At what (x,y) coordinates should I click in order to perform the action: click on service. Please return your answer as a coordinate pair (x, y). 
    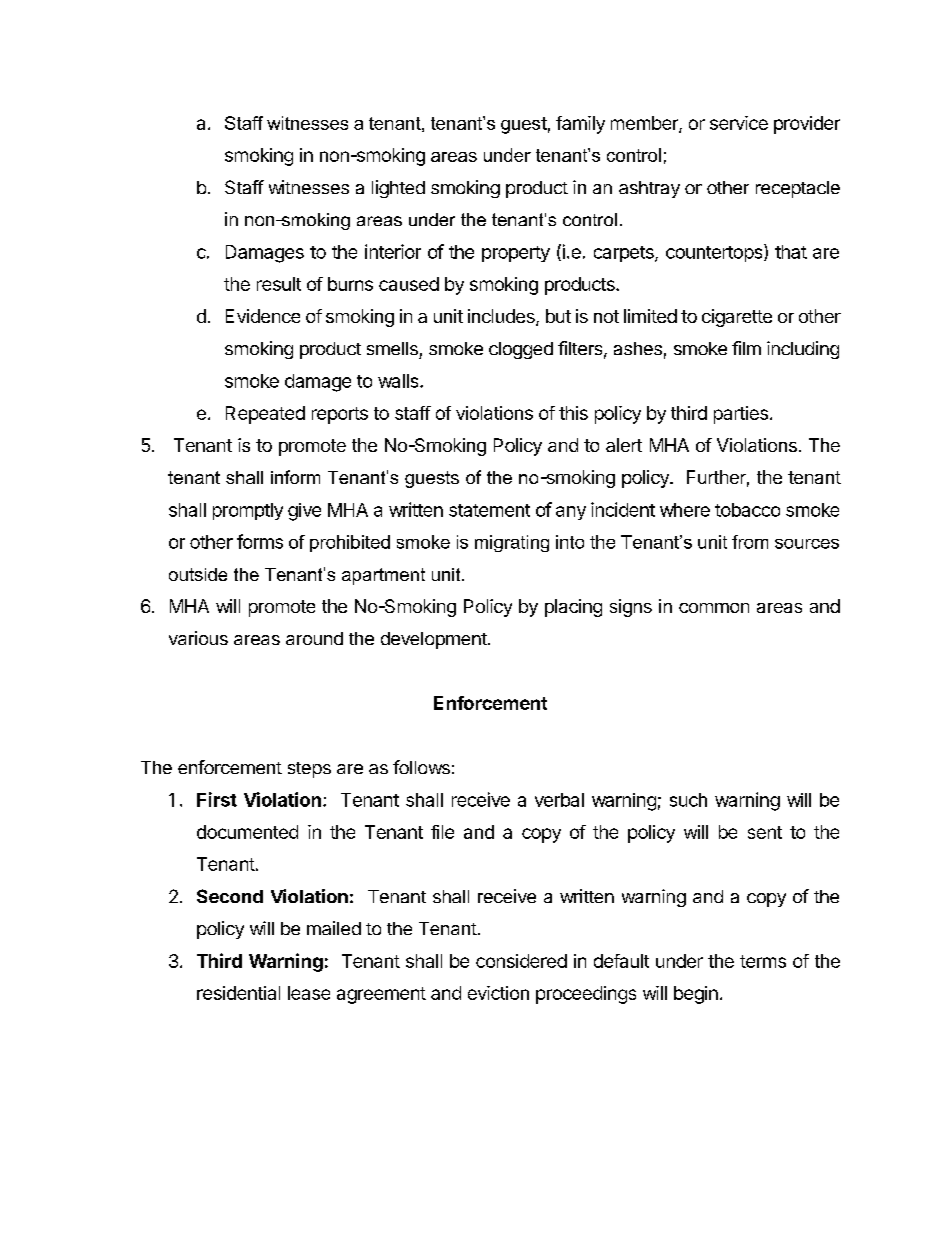
    Looking at the image, I should click on (739, 123).
